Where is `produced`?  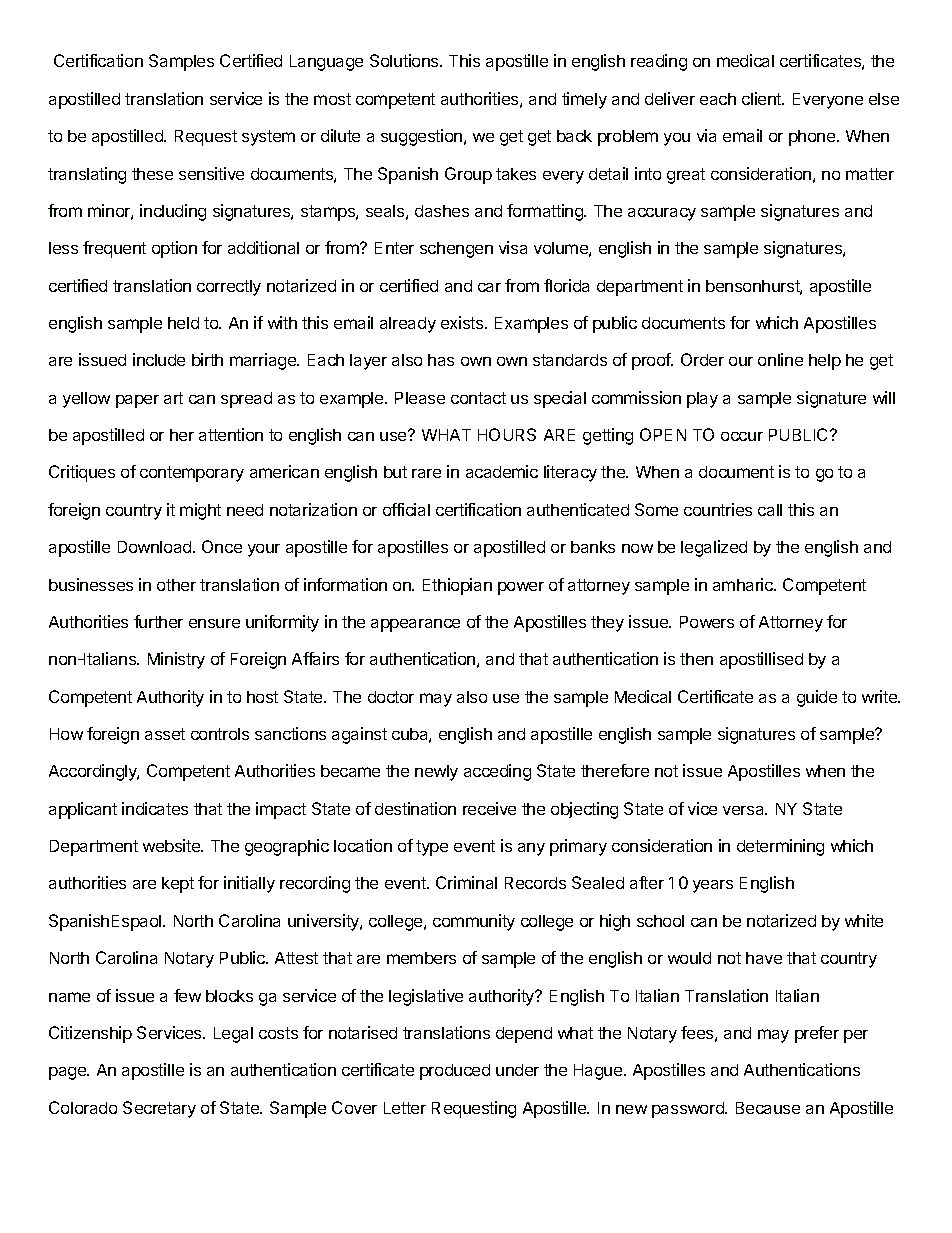
produced is located at coordinates (455, 1072).
